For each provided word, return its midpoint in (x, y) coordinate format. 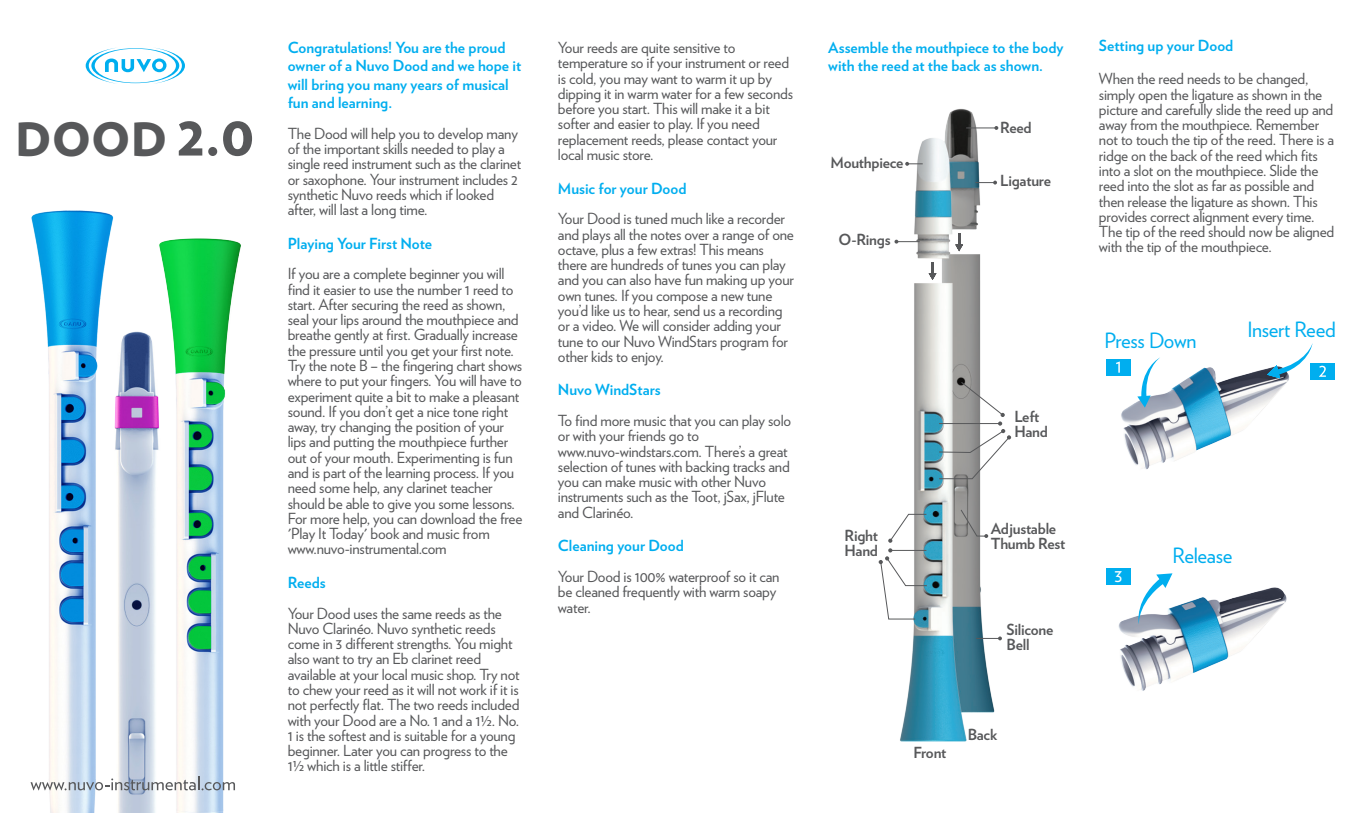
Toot (705, 497)
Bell (1018, 644)
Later (358, 750)
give (399, 506)
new (732, 297)
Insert (1269, 329)
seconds (770, 92)
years (426, 88)
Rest (1052, 543)
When (1116, 78)
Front (930, 752)
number (440, 288)
